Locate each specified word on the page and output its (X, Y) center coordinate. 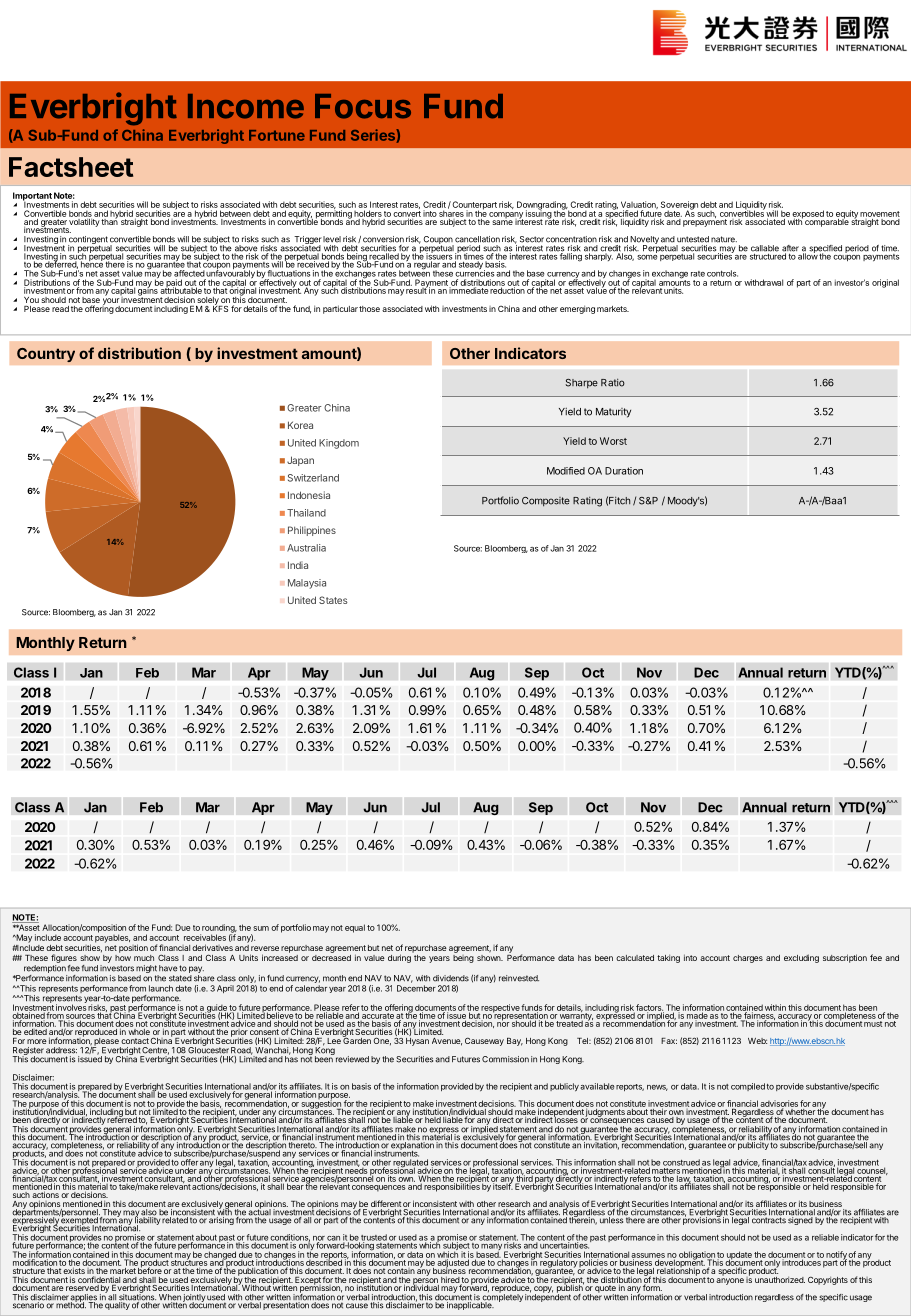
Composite (546, 502)
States (333, 600)
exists (75, 1269)
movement (880, 214)
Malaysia (307, 584)
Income (246, 106)
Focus (363, 106)
